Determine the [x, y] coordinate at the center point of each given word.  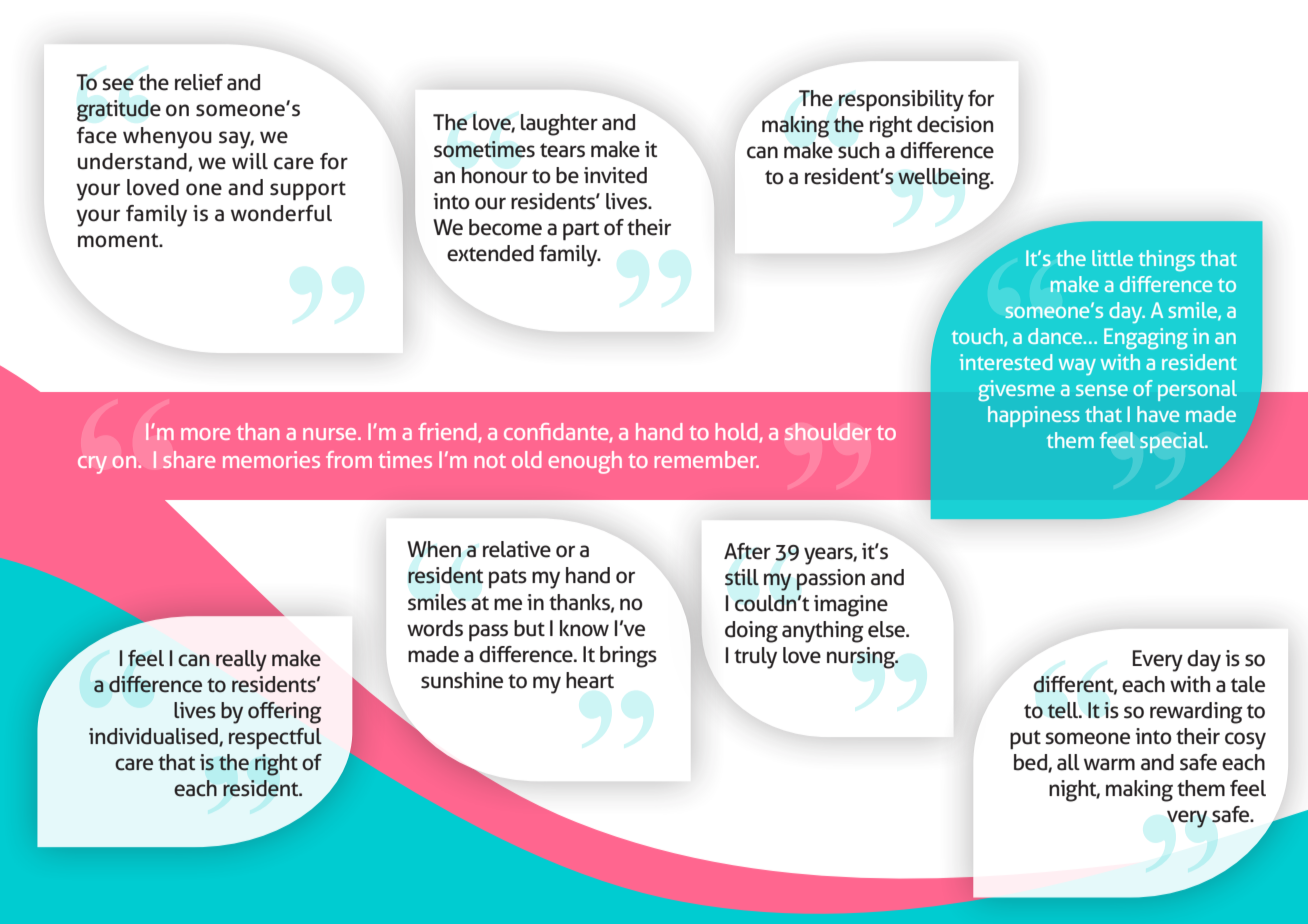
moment [119, 240]
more [205, 434]
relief [199, 82]
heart [590, 680]
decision [955, 124]
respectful [275, 738]
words [435, 628]
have [1158, 414]
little [1112, 258]
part [581, 231]
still [742, 577]
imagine [851, 606]
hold [738, 432]
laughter [559, 125]
